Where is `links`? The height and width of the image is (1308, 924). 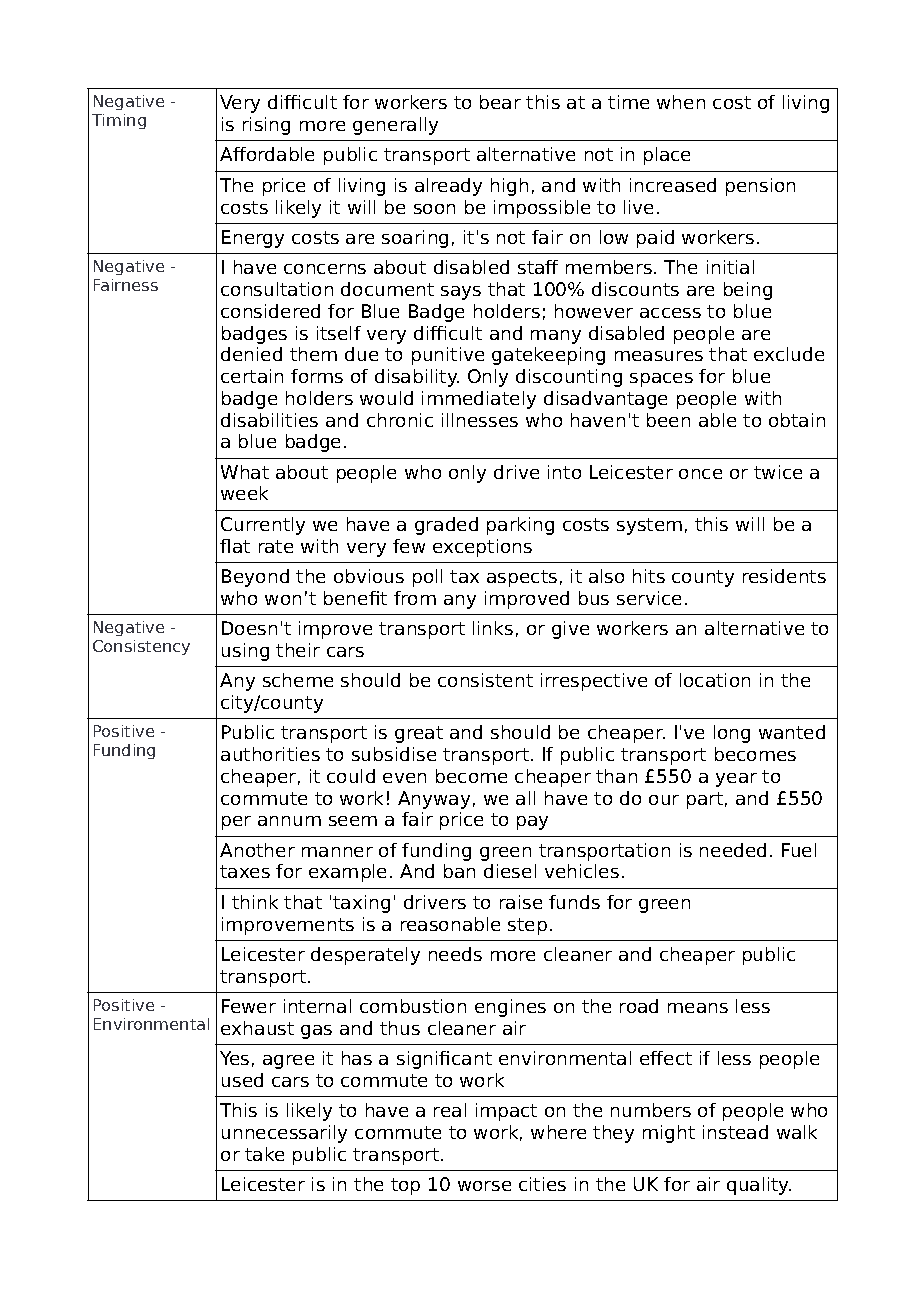 links is located at coordinates (493, 628).
